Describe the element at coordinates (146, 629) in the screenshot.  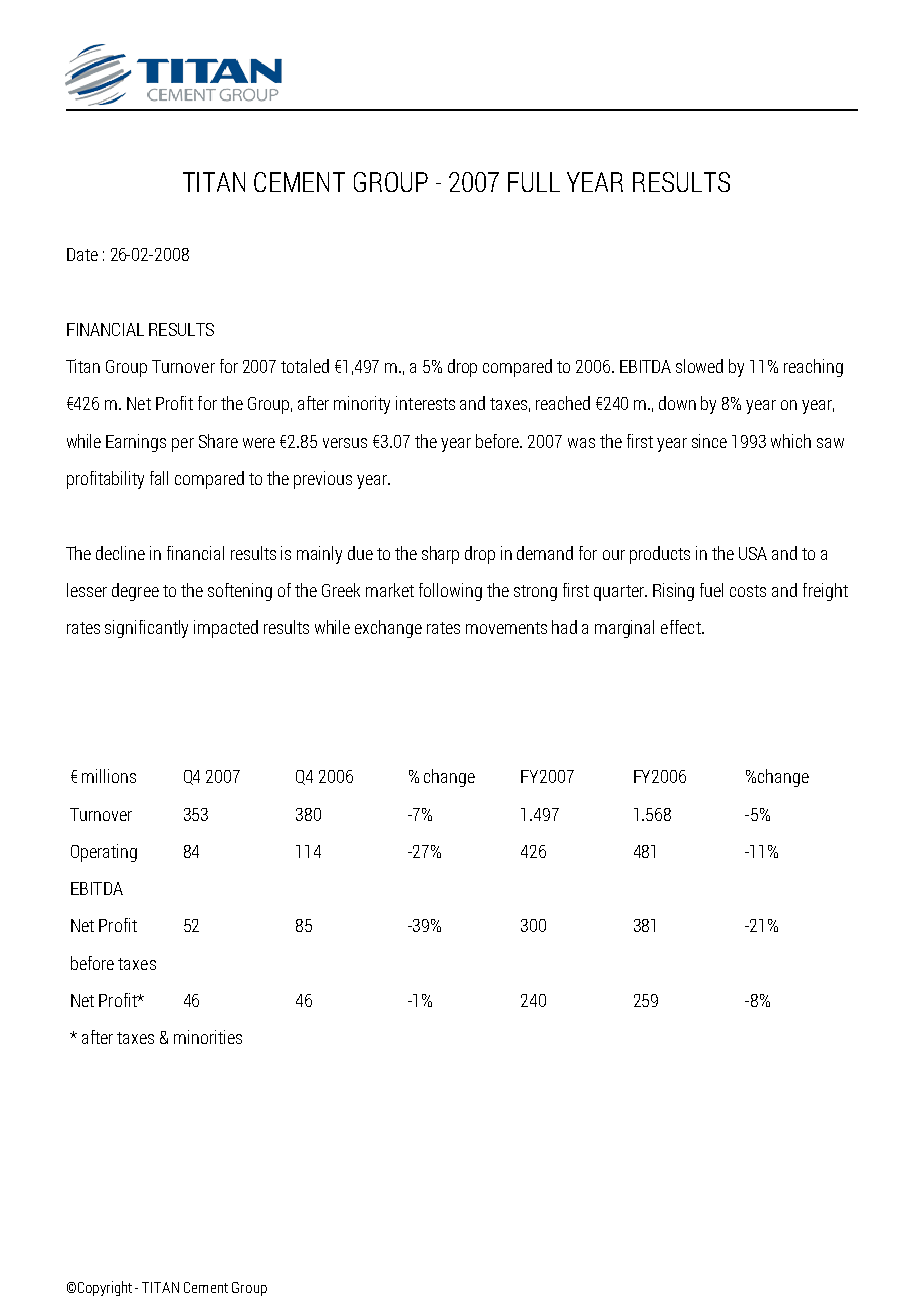
I see `significantly` at that location.
